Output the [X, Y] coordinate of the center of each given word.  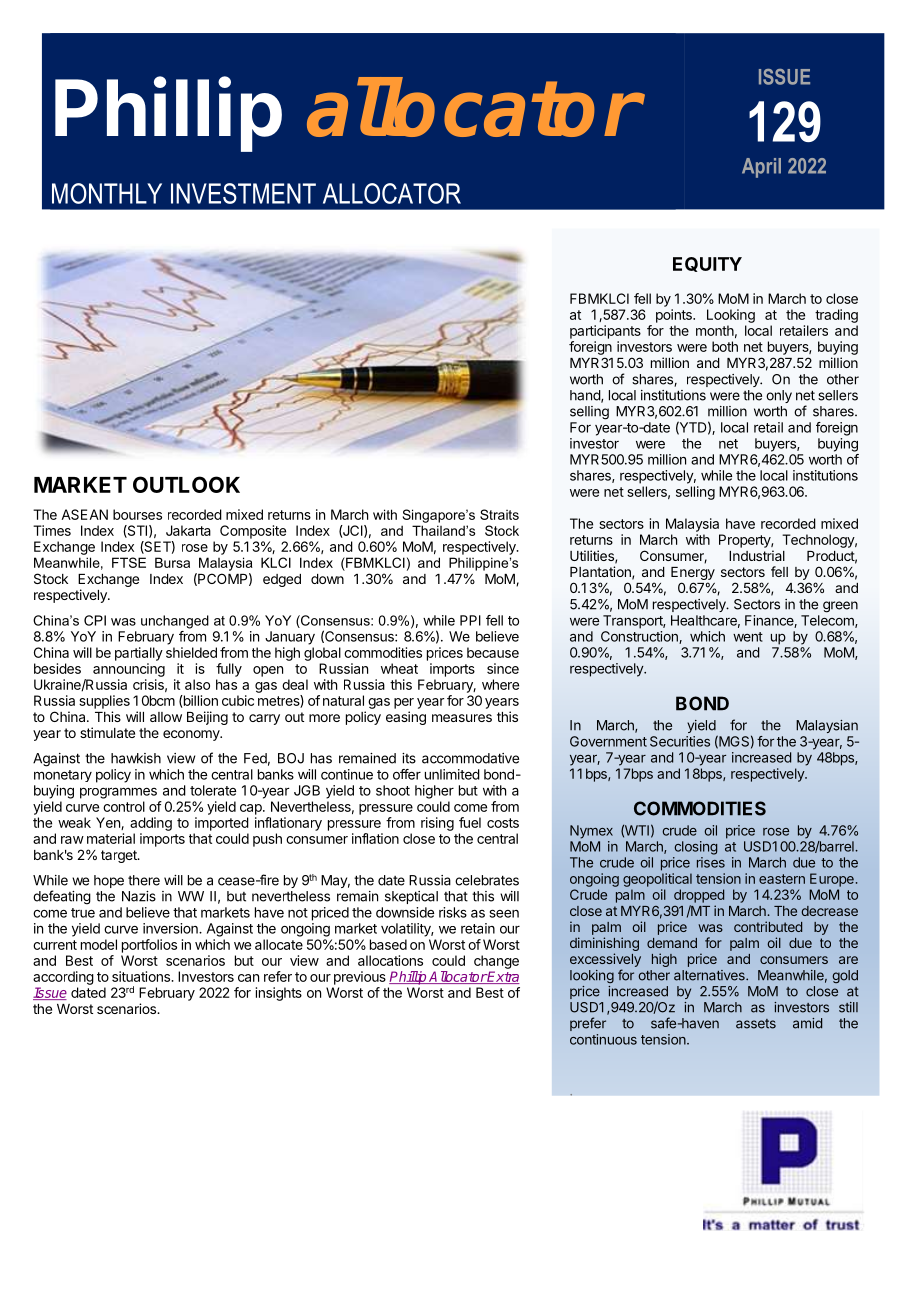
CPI [95, 620]
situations [142, 976]
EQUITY [707, 264]
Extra [503, 977]
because [493, 652]
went [748, 637]
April [761, 168]
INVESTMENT [243, 193]
